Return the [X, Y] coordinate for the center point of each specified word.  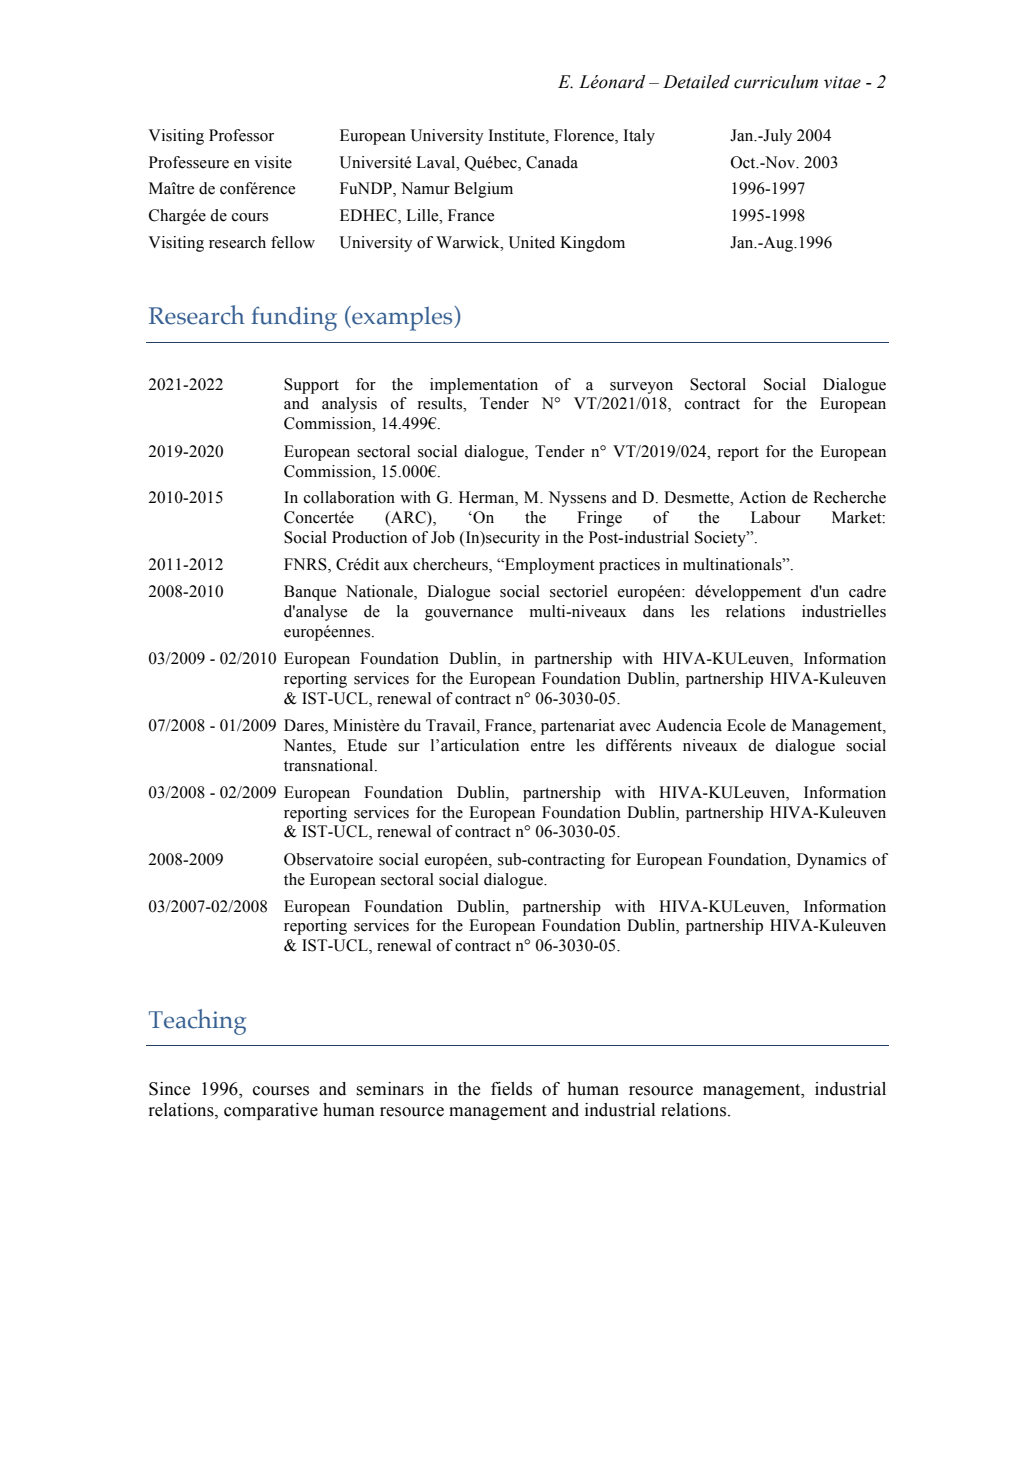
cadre [867, 591]
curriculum [776, 82]
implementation [484, 386]
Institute [517, 135]
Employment [548, 566]
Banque [310, 593]
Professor [241, 135]
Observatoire [328, 859]
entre [548, 746]
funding [294, 318]
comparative [271, 1111]
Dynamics [831, 861]
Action [762, 497]
